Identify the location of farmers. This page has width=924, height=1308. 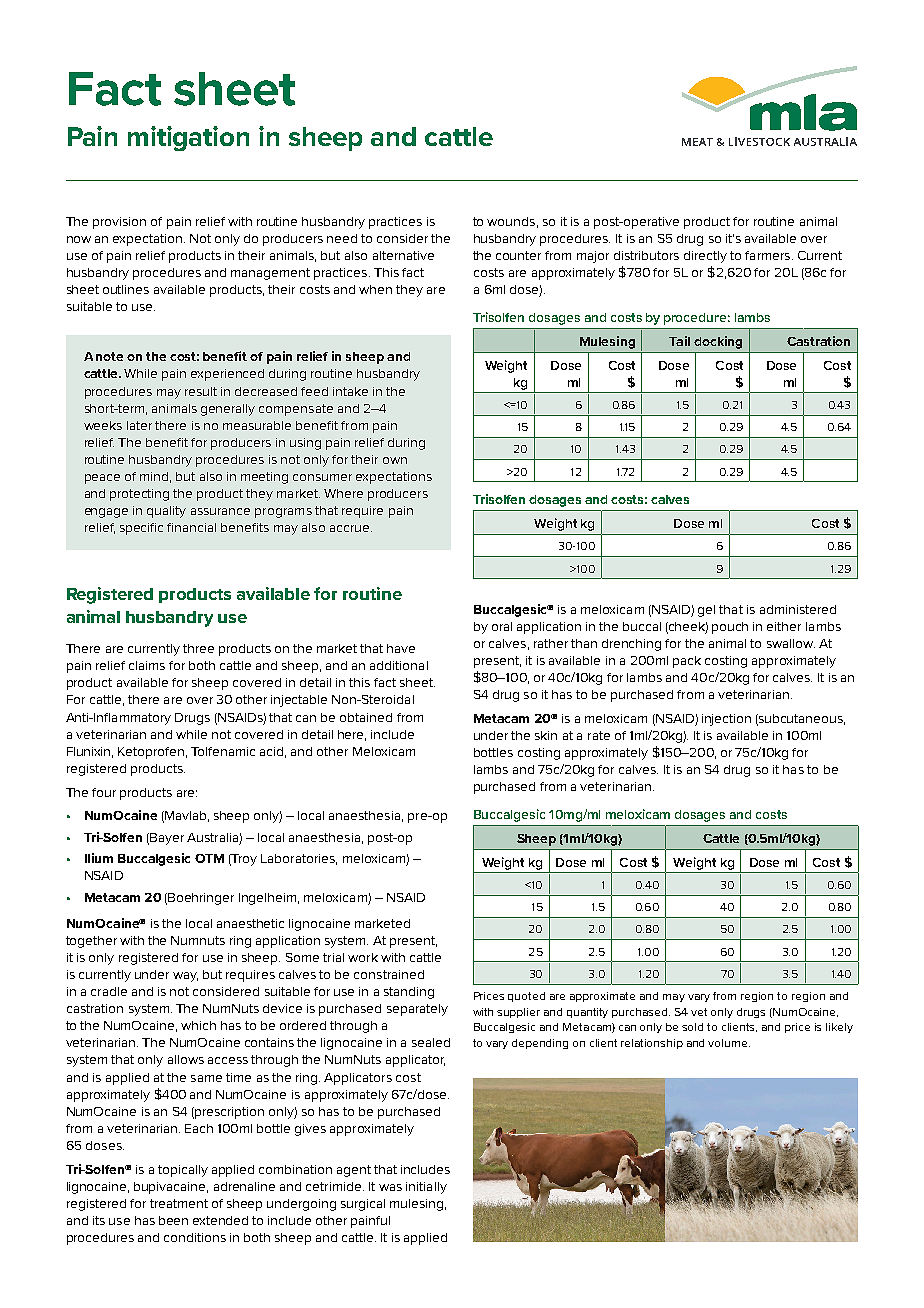
(769, 255).
